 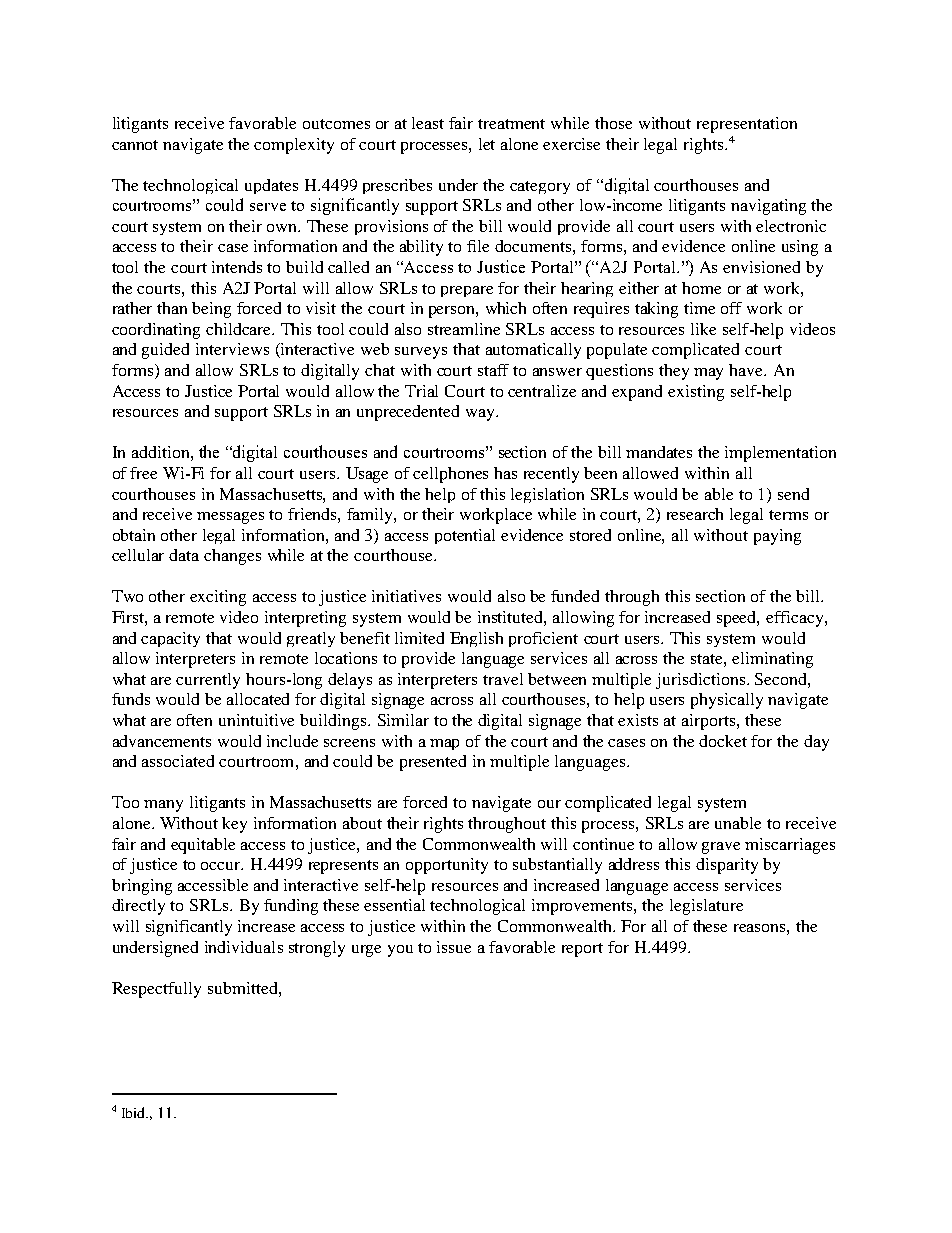 What do you see at coordinates (135, 1112) in the screenshot?
I see `Ibid` at bounding box center [135, 1112].
